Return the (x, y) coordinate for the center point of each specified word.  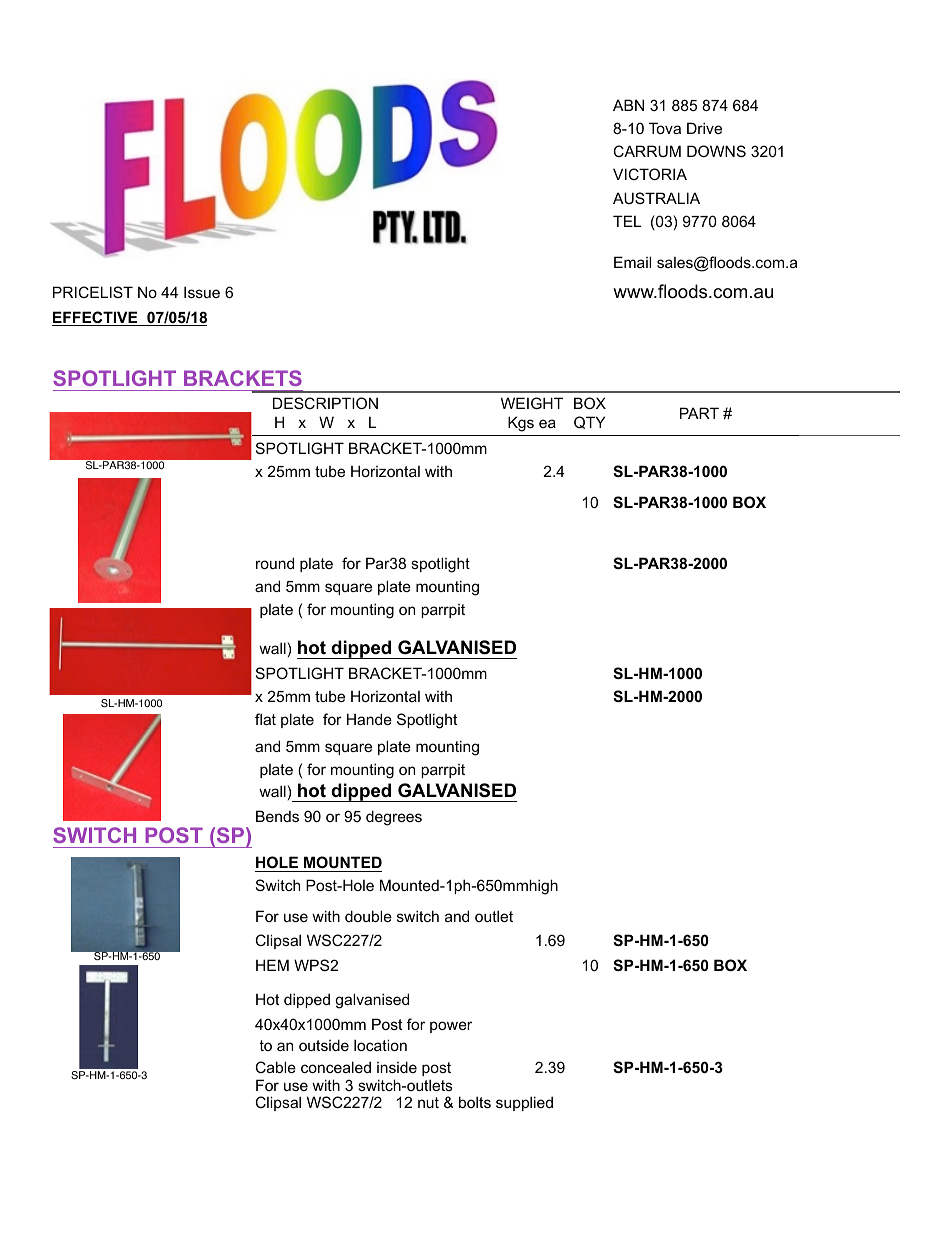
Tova (665, 128)
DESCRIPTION (325, 403)
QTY (589, 422)
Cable (276, 1067)
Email (632, 262)
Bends (277, 816)
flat (265, 719)
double (368, 916)
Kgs (521, 424)
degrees (394, 818)
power (451, 1027)
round (275, 563)
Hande (369, 719)
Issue (202, 292)
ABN (628, 105)
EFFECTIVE (96, 318)
